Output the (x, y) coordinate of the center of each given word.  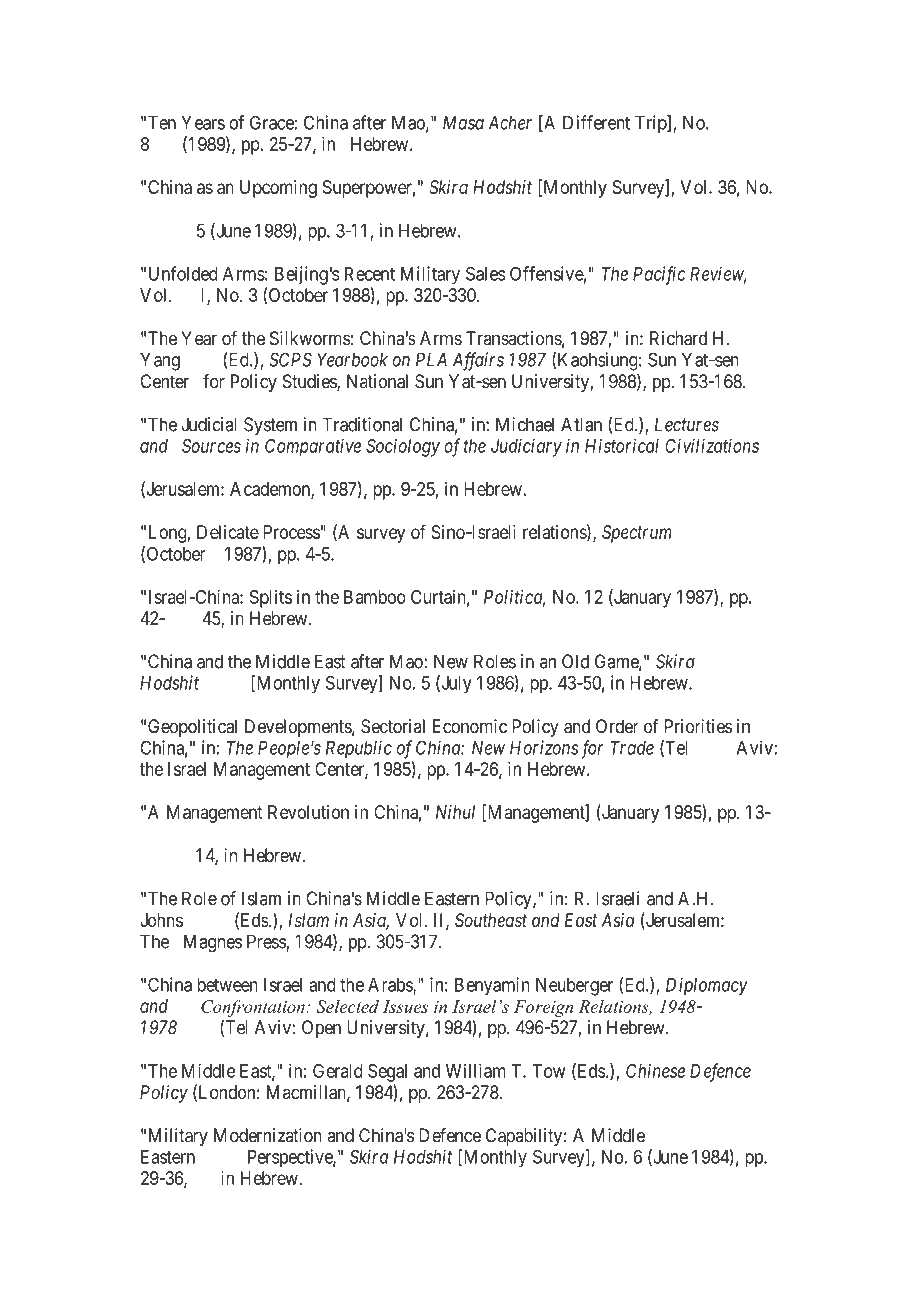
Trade (632, 748)
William (475, 1070)
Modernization (268, 1135)
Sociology (403, 447)
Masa (463, 123)
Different (596, 122)
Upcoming (278, 189)
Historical (622, 445)
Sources (211, 446)
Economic (470, 726)
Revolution (308, 812)
